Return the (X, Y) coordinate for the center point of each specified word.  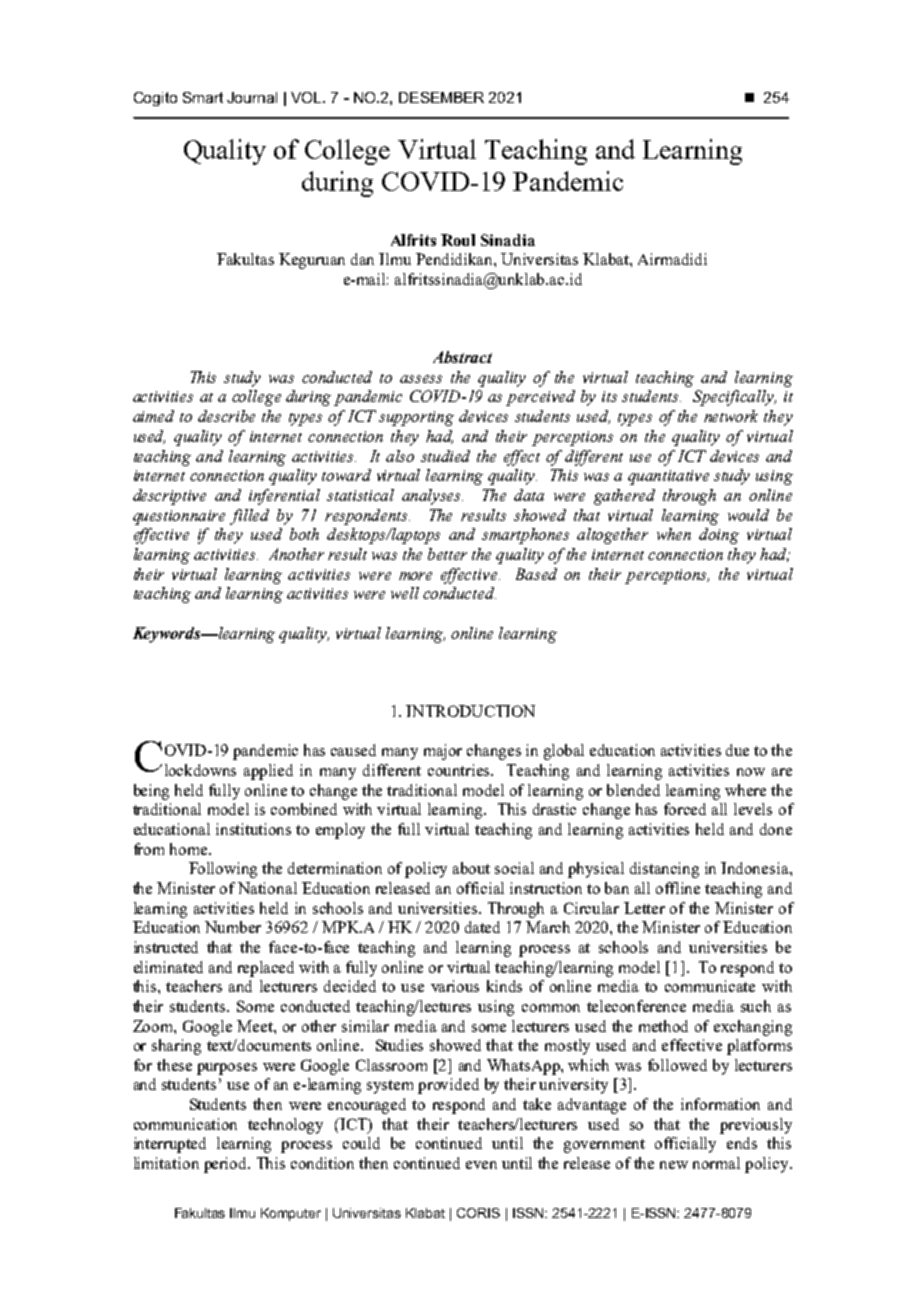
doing (719, 536)
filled (249, 517)
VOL (307, 97)
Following (223, 870)
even (481, 1165)
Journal (252, 97)
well (405, 593)
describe (226, 416)
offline (678, 888)
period (227, 1165)
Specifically (734, 398)
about (471, 868)
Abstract (462, 357)
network (731, 416)
